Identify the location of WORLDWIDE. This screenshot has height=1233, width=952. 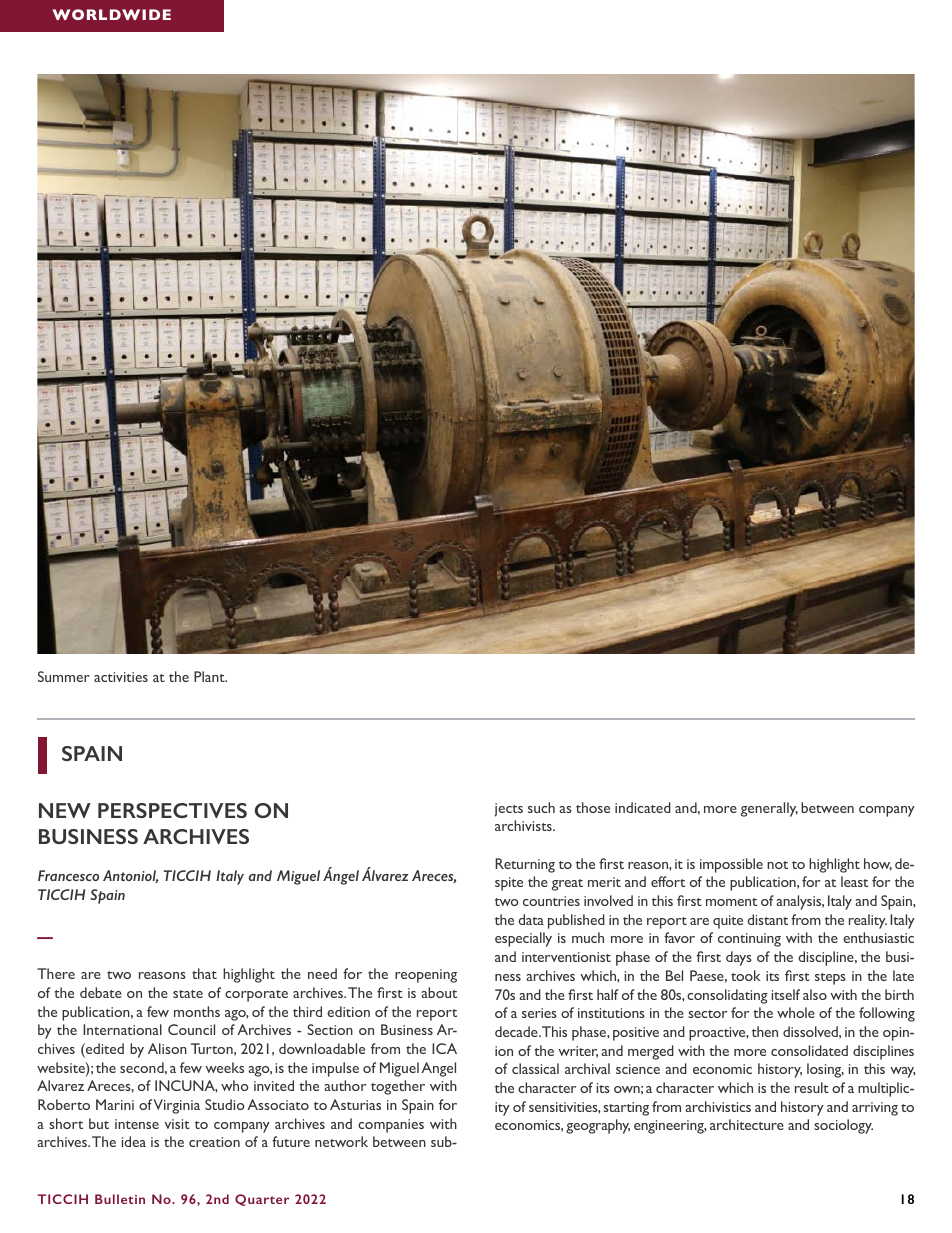
(111, 14).
